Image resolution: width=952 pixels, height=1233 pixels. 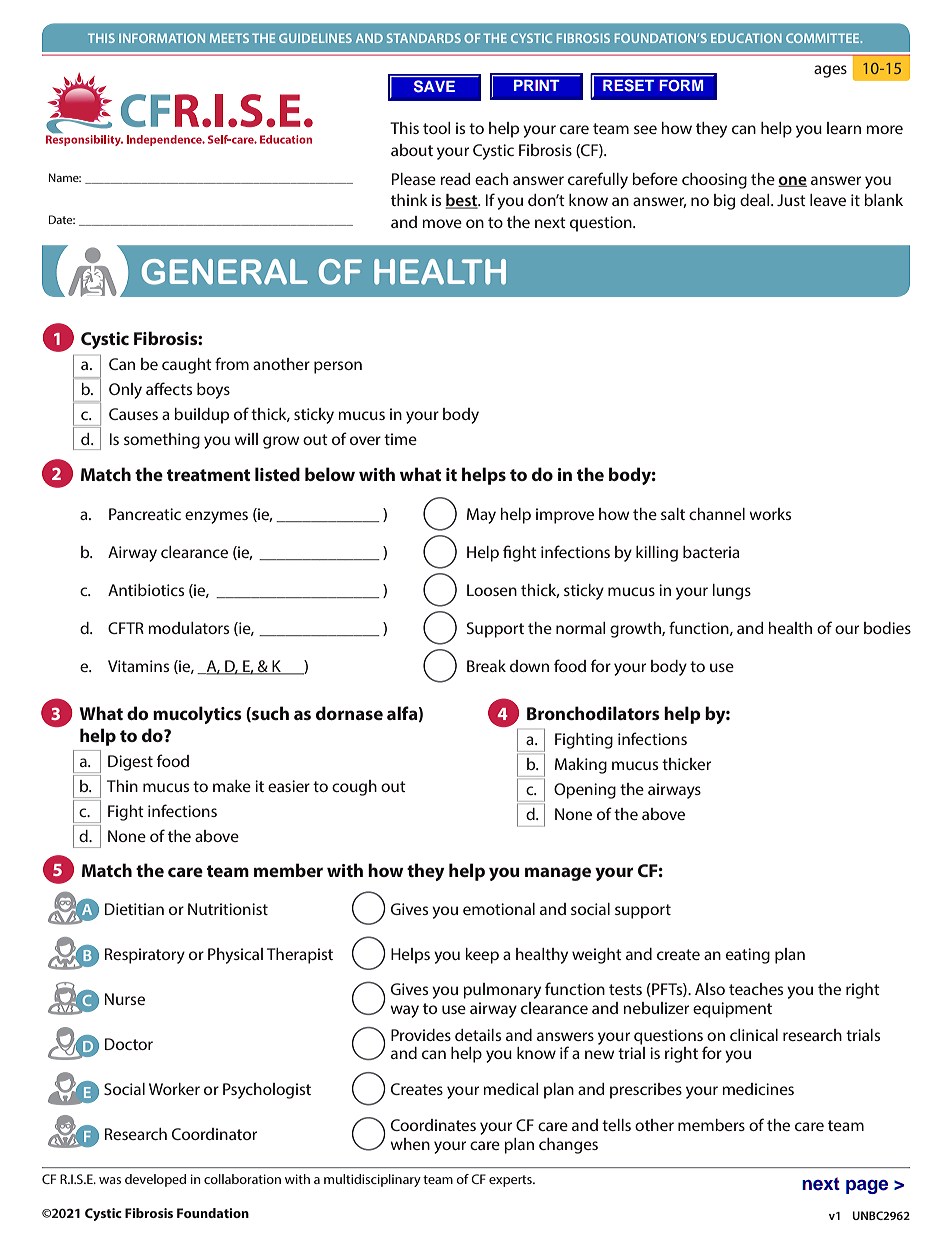 What do you see at coordinates (748, 956) in the screenshot?
I see `eating` at bounding box center [748, 956].
